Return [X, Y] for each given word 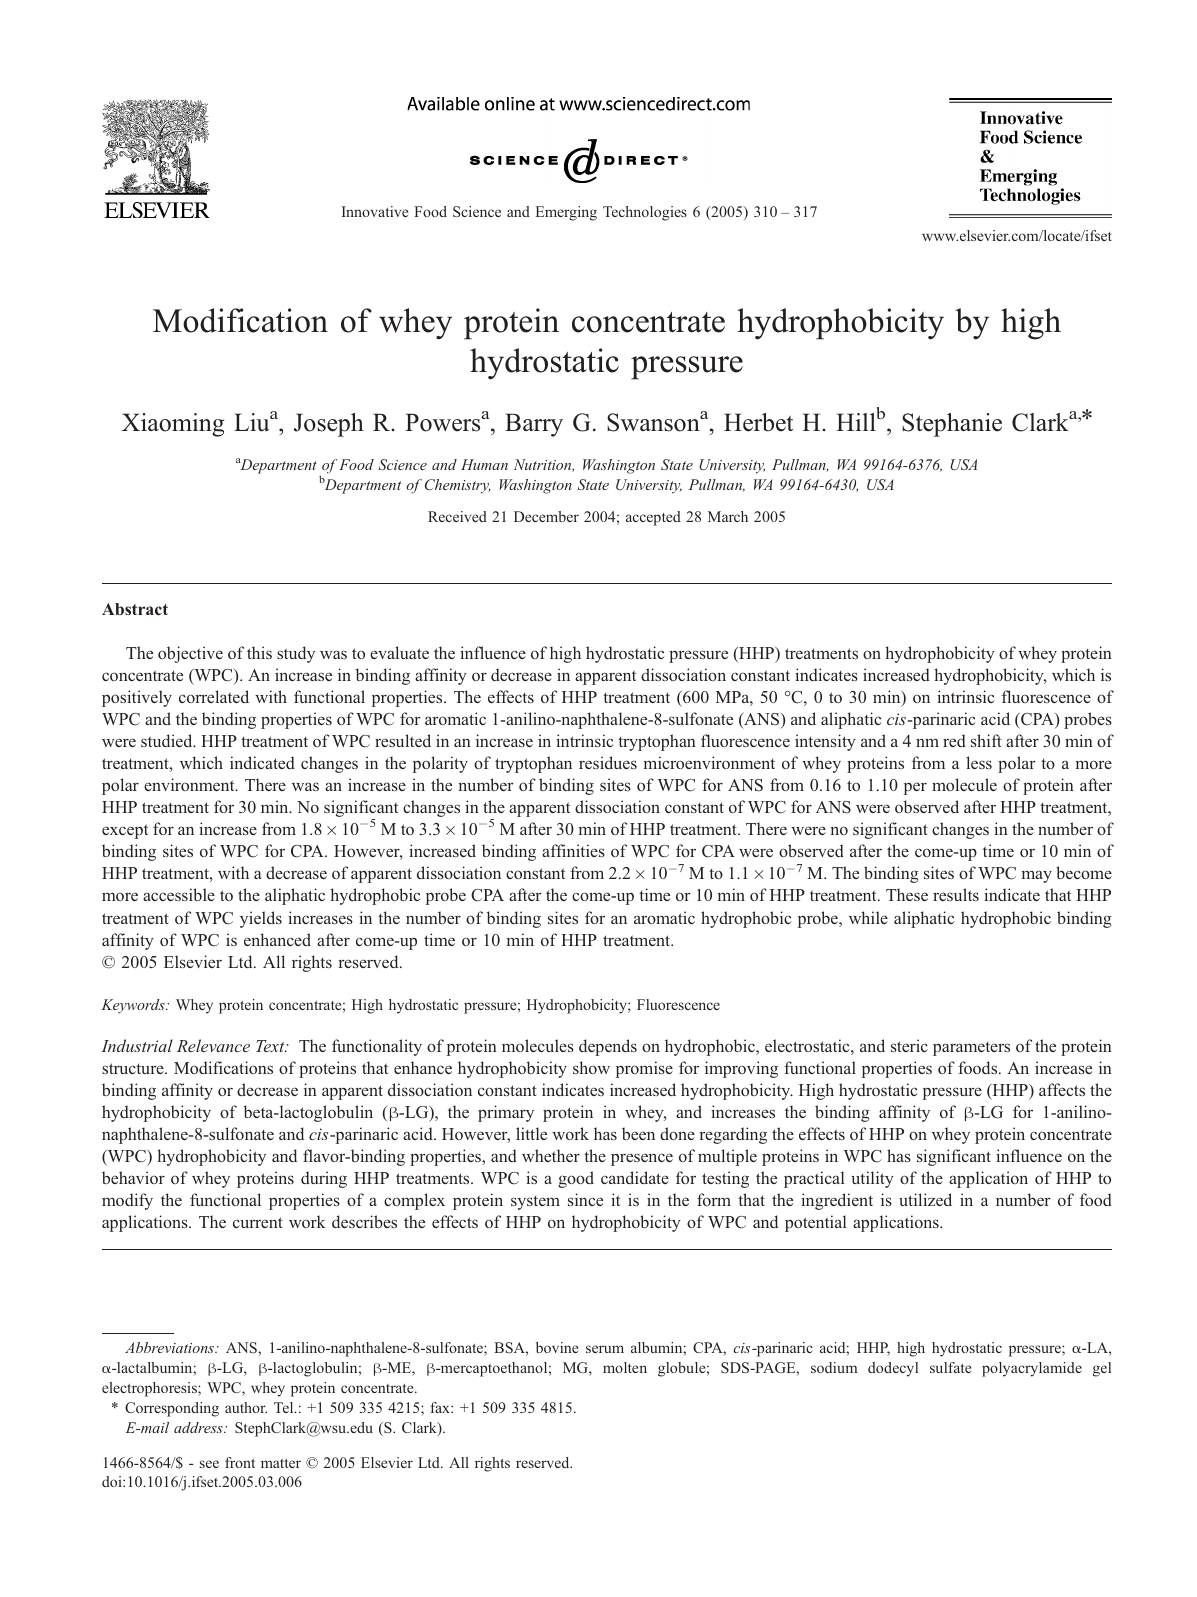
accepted [653, 518]
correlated [214, 696]
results [956, 894]
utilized [925, 1199]
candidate [635, 1177]
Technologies [645, 213]
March [728, 516]
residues [608, 762]
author [246, 1407]
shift [986, 740]
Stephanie [952, 425]
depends [608, 1047]
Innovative [375, 211]
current [258, 1222]
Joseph [329, 425]
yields [261, 919]
